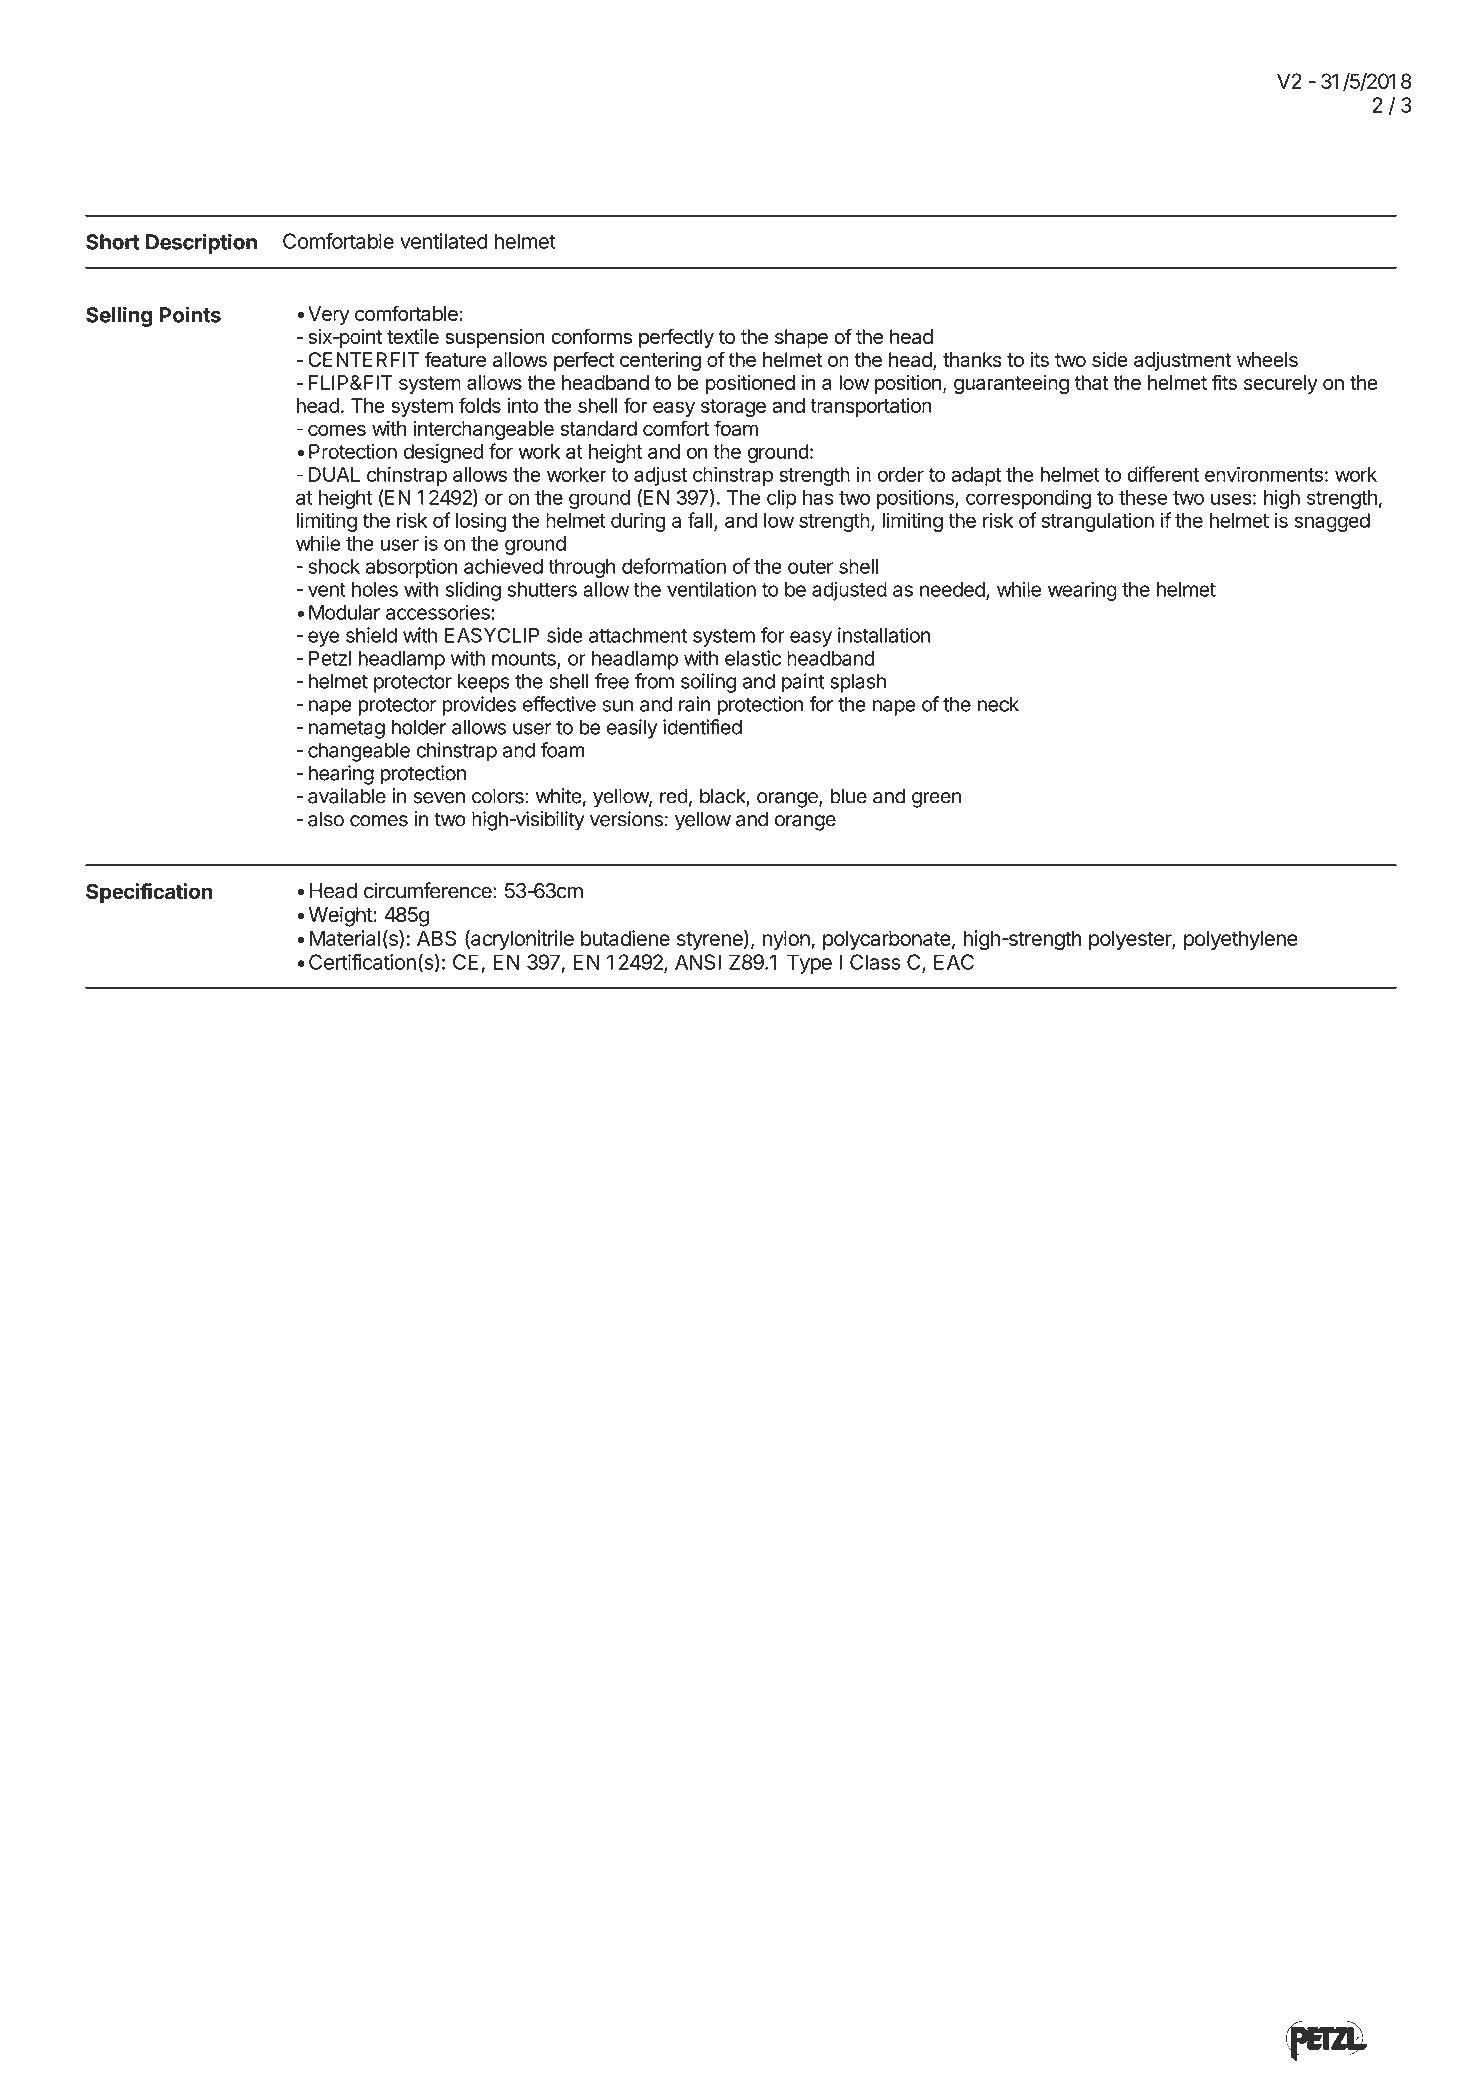 Image resolution: width=1482 pixels, height=2096 pixels. I want to click on Description, so click(201, 243).
